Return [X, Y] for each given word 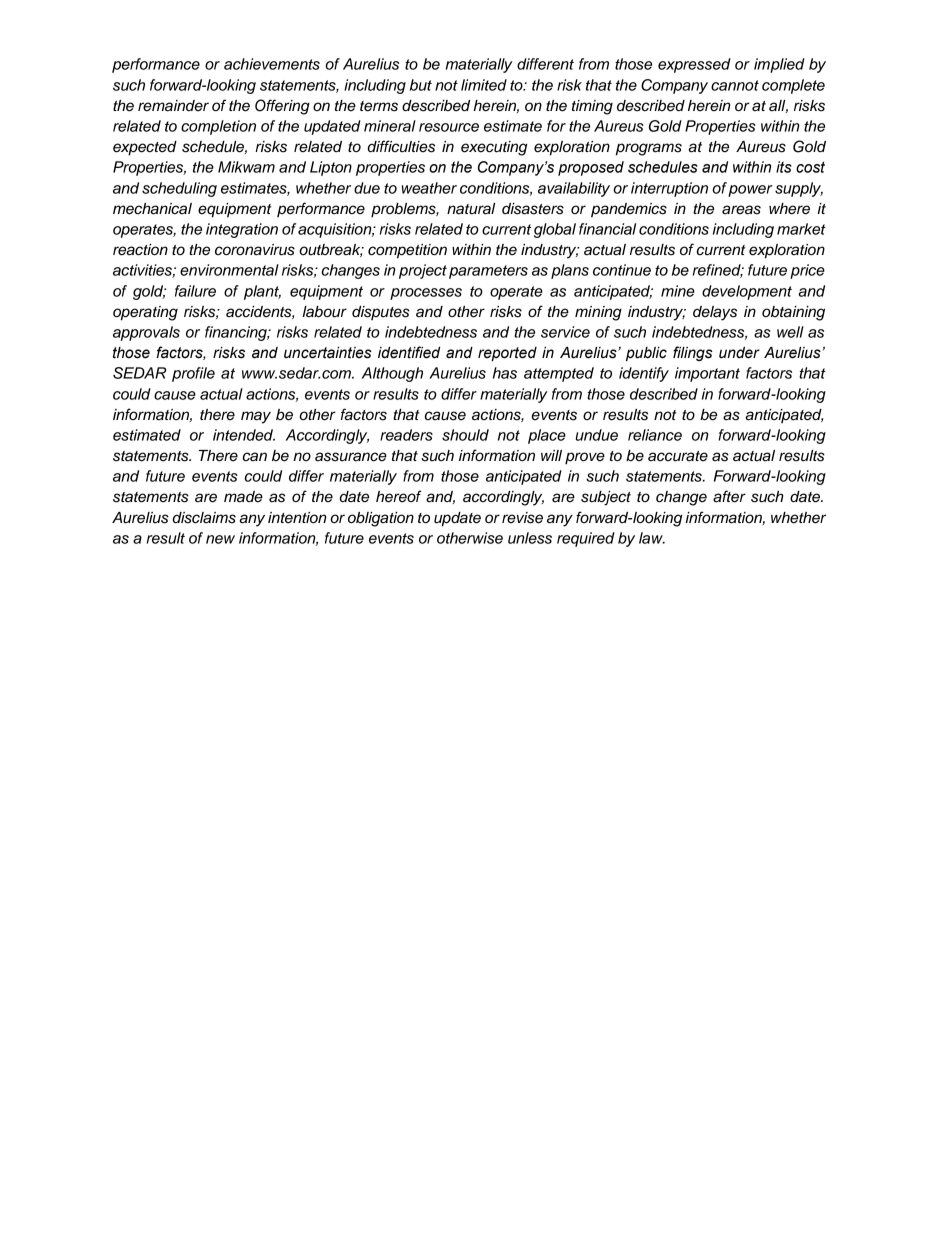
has [505, 373]
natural [471, 209]
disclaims [204, 518]
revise [522, 518]
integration [242, 230]
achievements [272, 64]
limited [484, 85]
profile [193, 374]
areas [741, 210]
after [729, 496]
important [707, 374]
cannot [735, 85]
